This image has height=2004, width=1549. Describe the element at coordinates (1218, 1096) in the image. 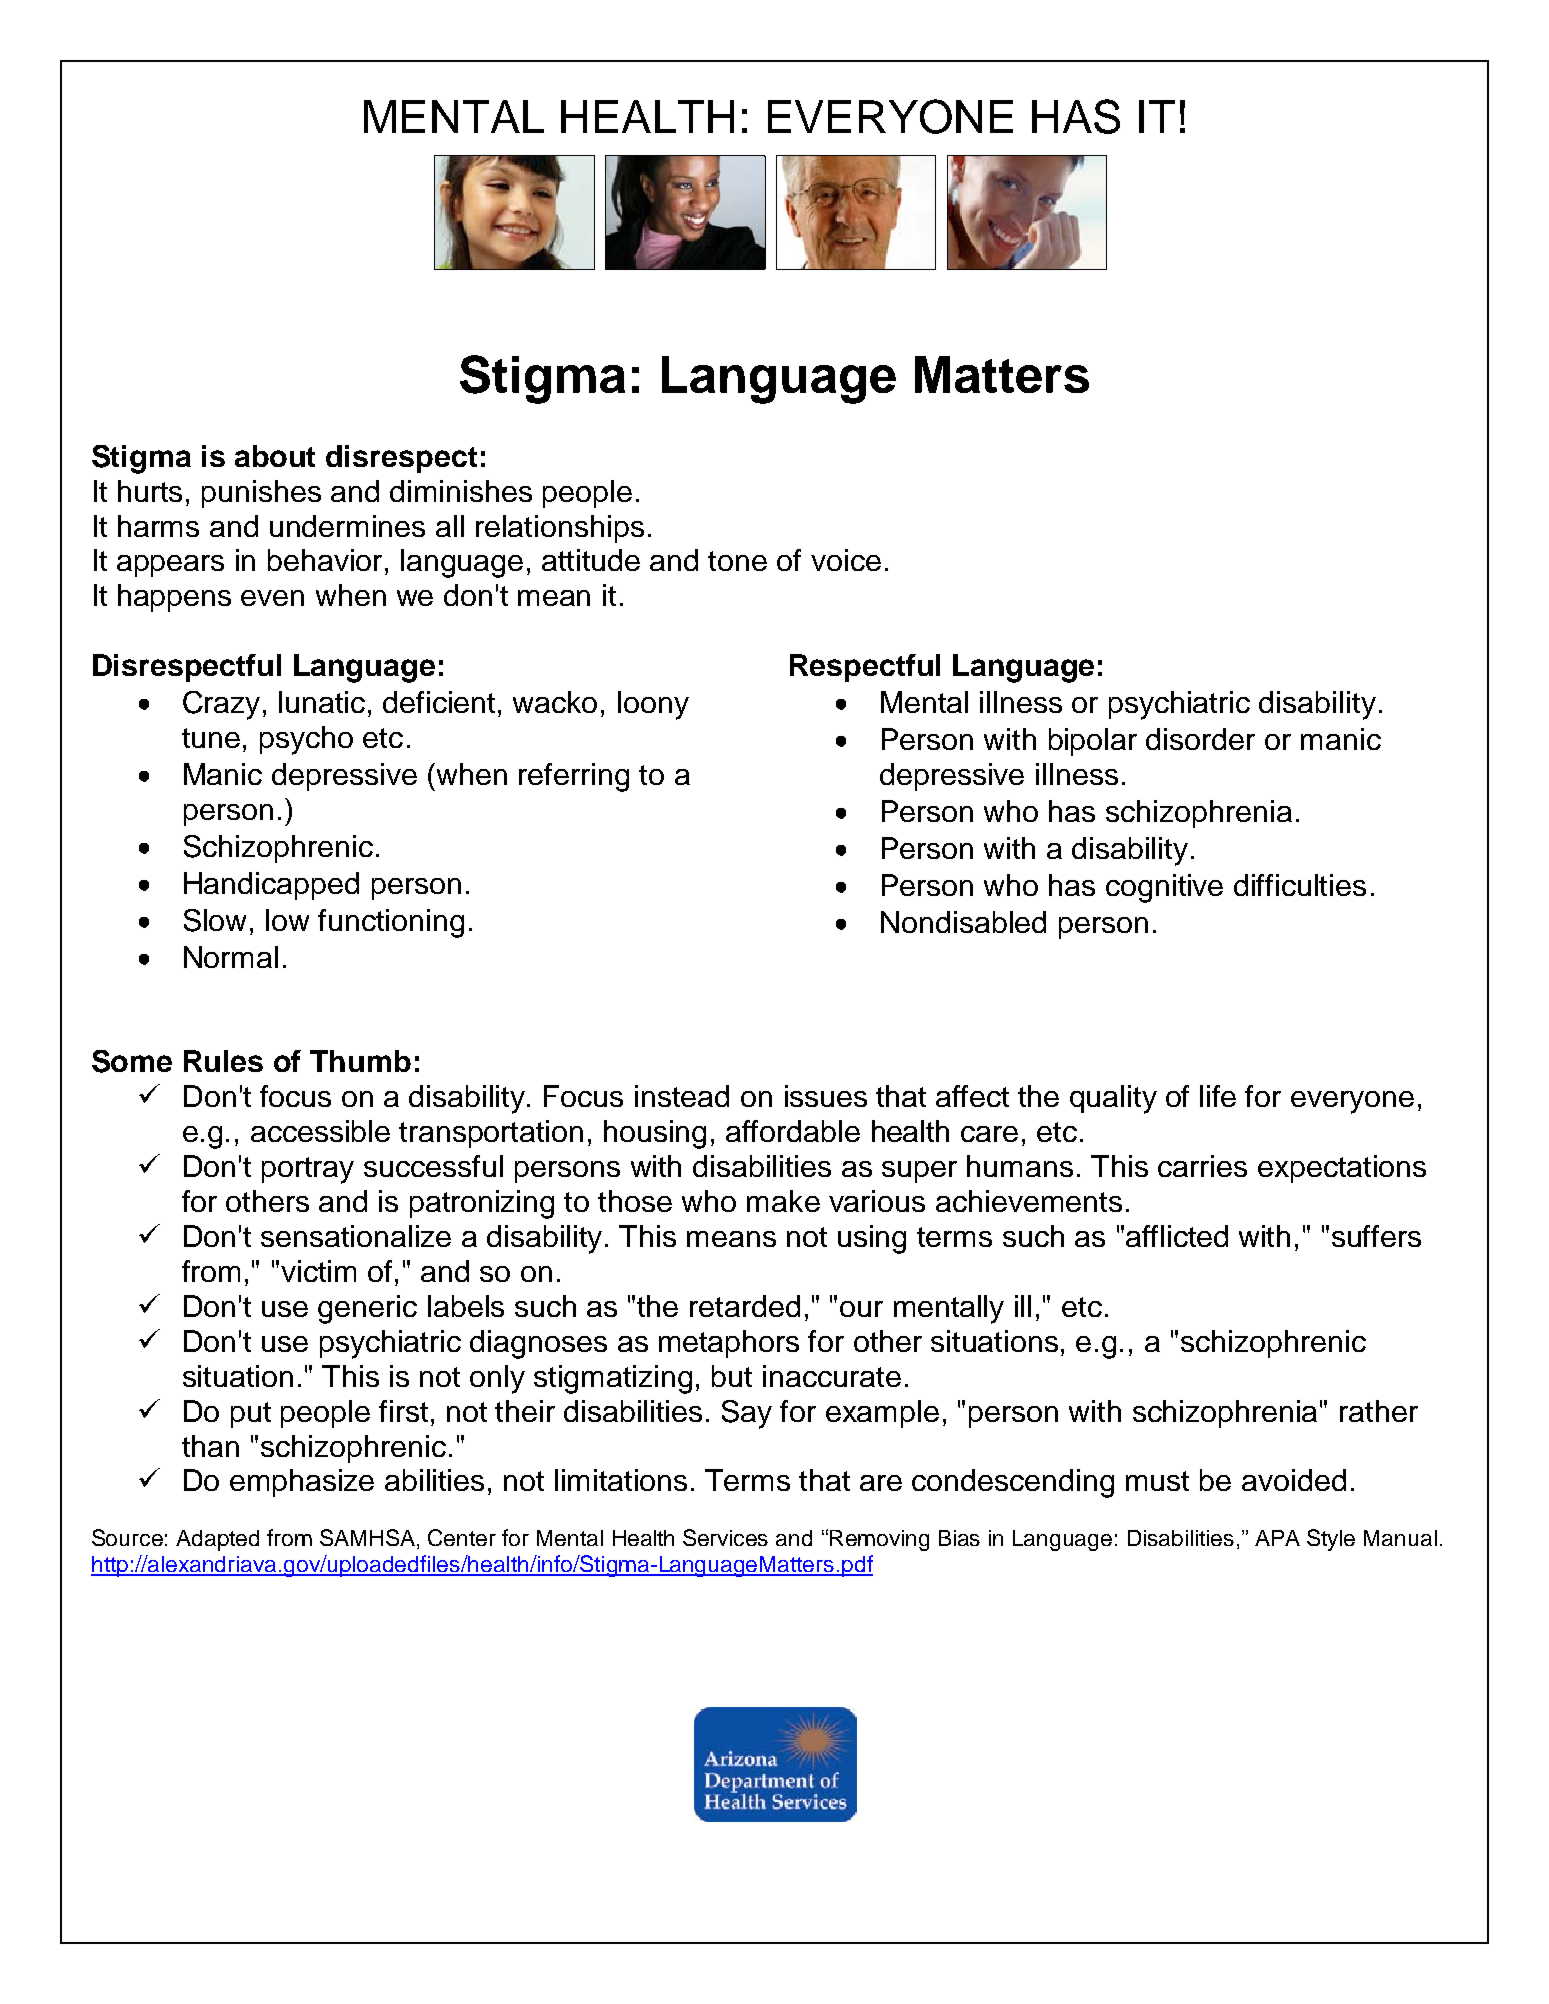

I see `life` at that location.
